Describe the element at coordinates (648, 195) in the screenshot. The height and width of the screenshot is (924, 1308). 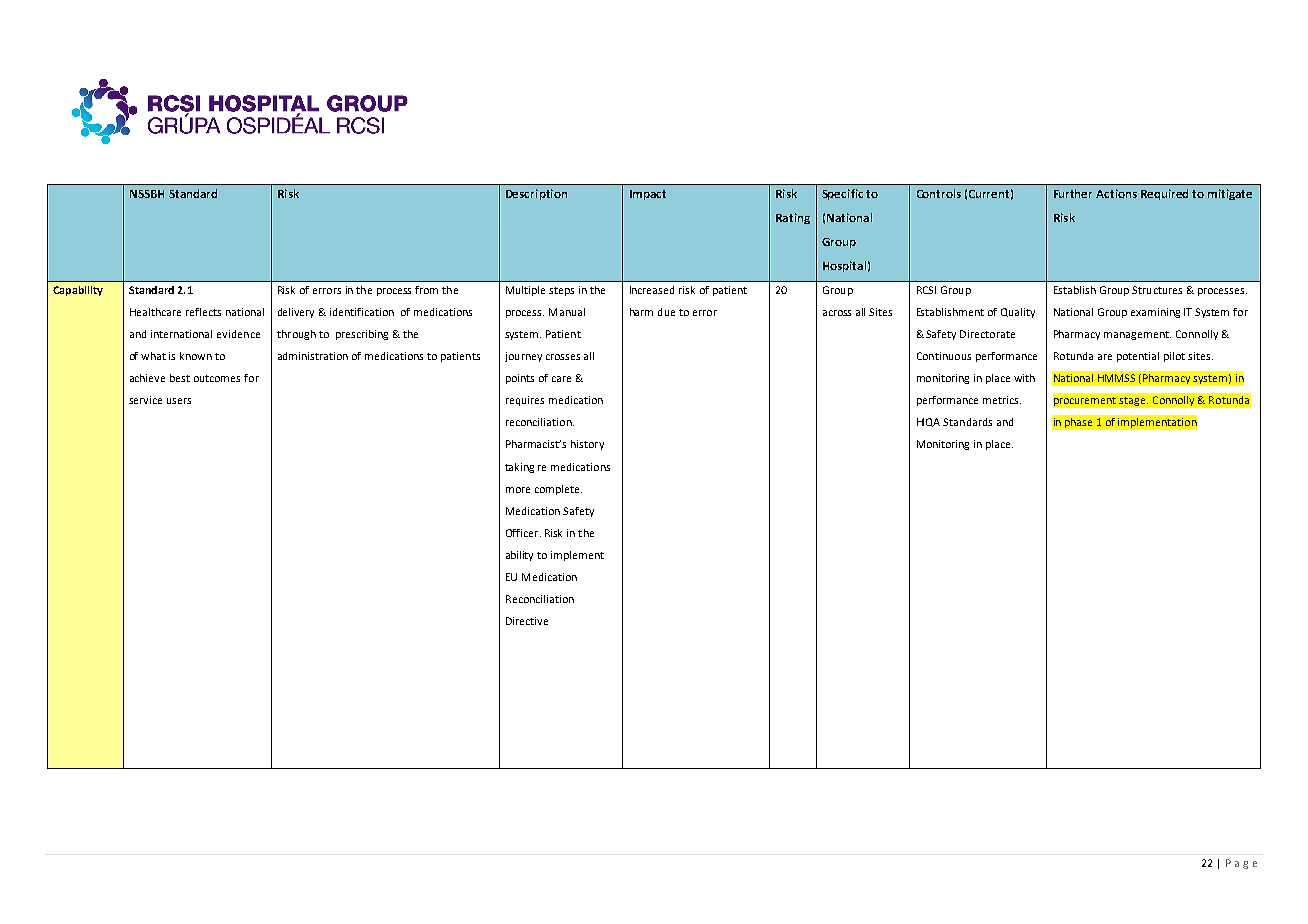
I see `Impact` at that location.
